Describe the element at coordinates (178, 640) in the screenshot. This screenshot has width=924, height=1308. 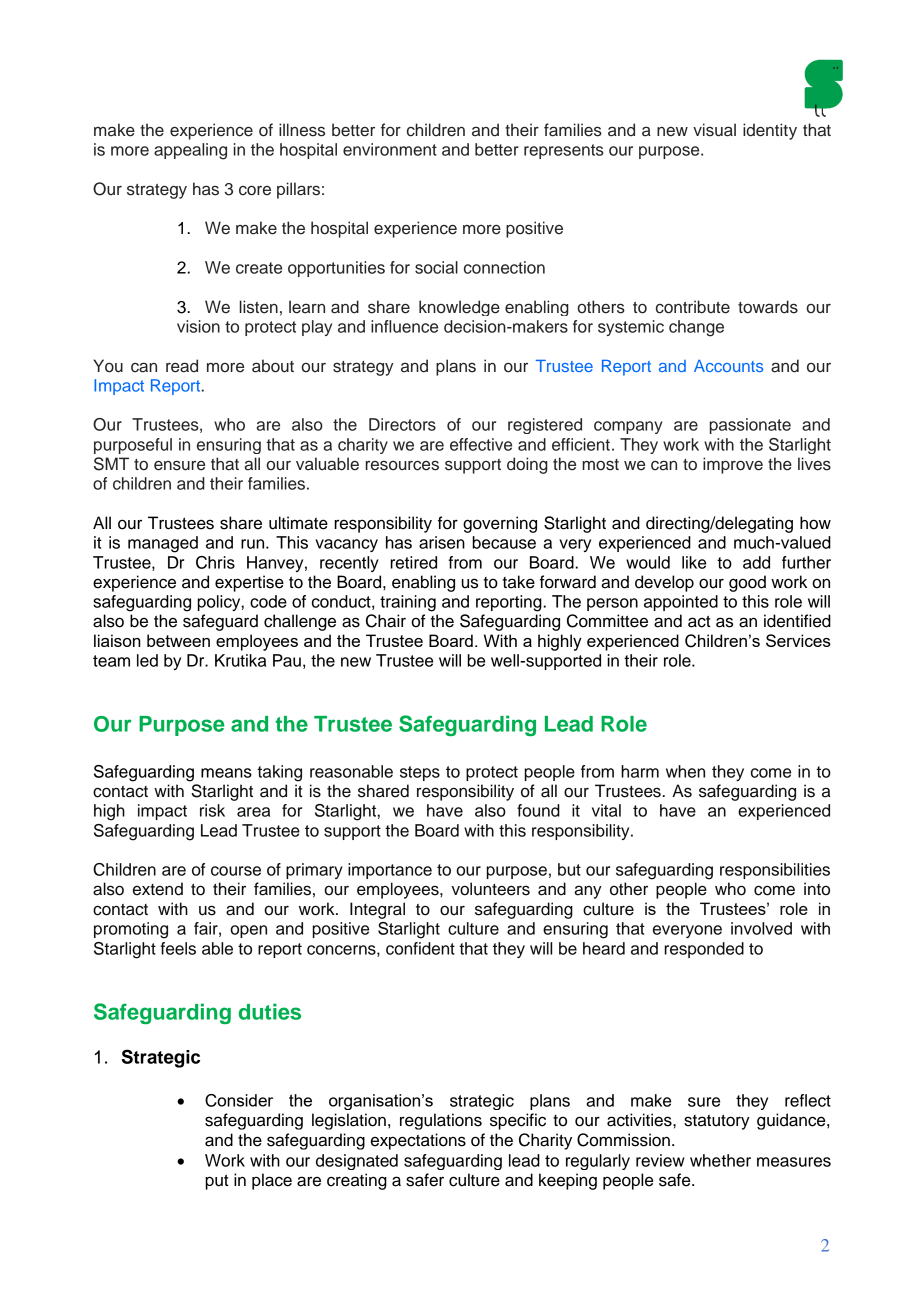
I see `between` at that location.
